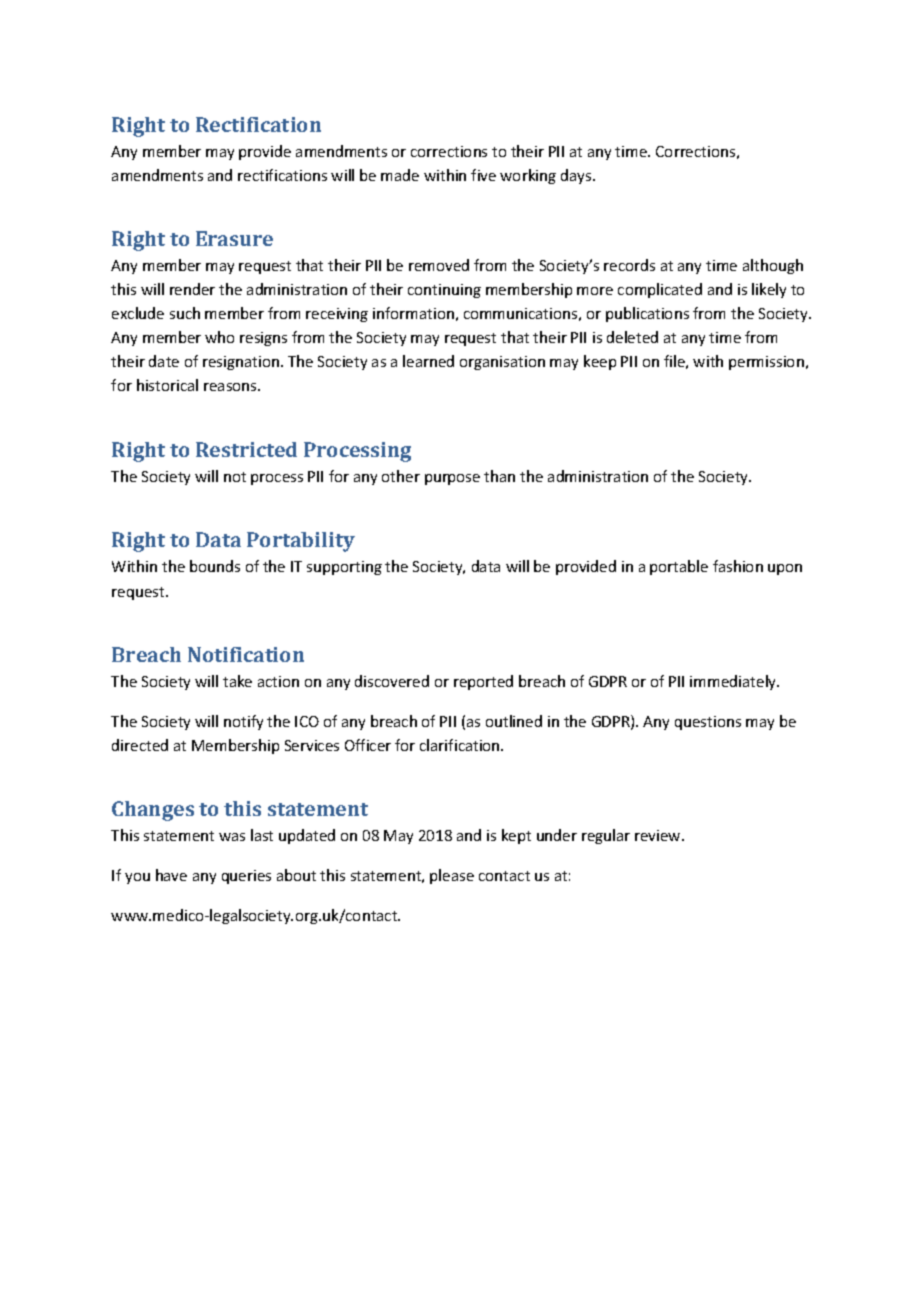 This screenshot has height=1308, width=924. I want to click on bounds, so click(215, 566).
